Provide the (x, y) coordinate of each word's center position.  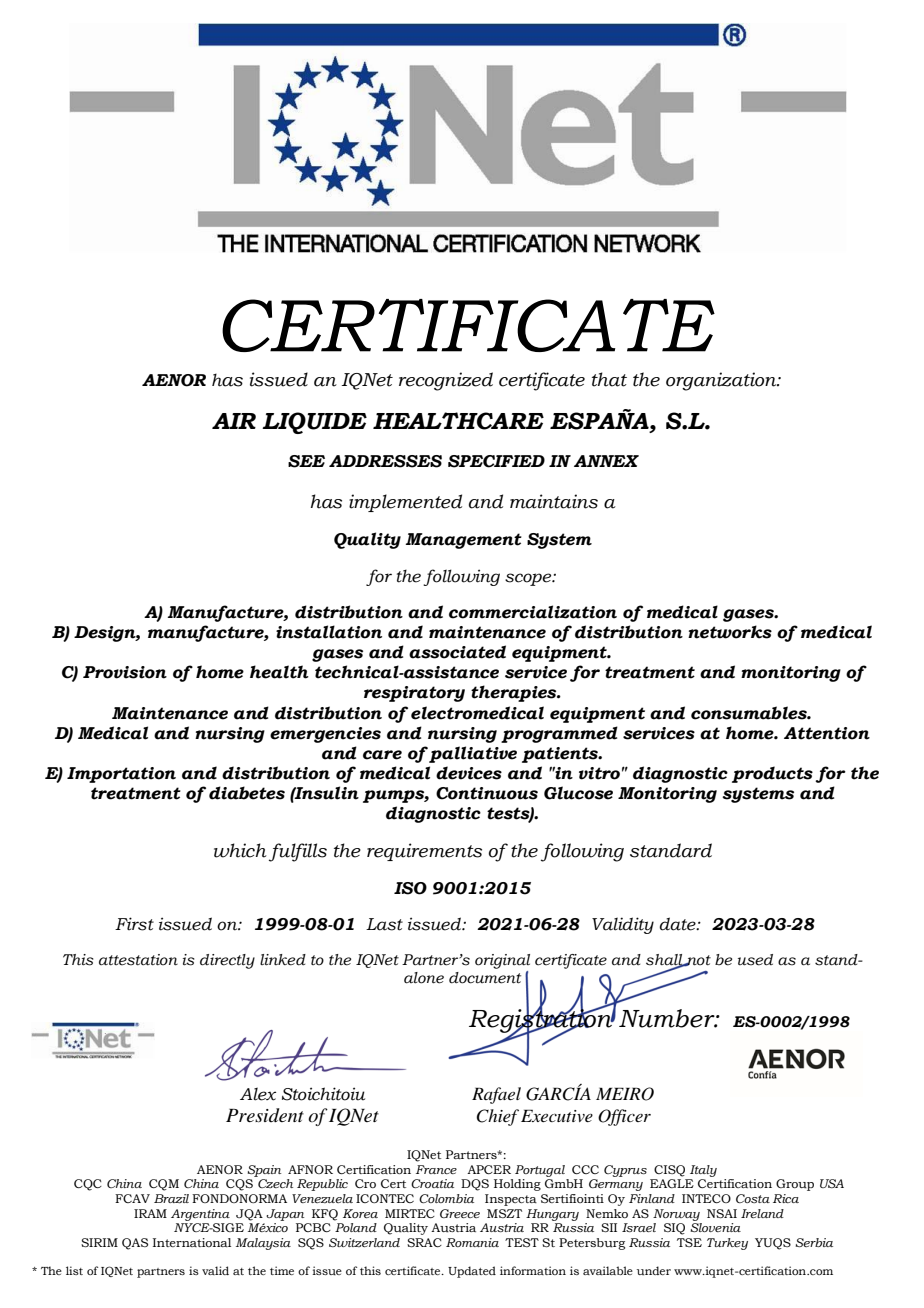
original (502, 961)
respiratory (414, 694)
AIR (234, 421)
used (755, 960)
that (609, 379)
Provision (125, 672)
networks (730, 632)
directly (227, 961)
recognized (446, 381)
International (192, 1242)
